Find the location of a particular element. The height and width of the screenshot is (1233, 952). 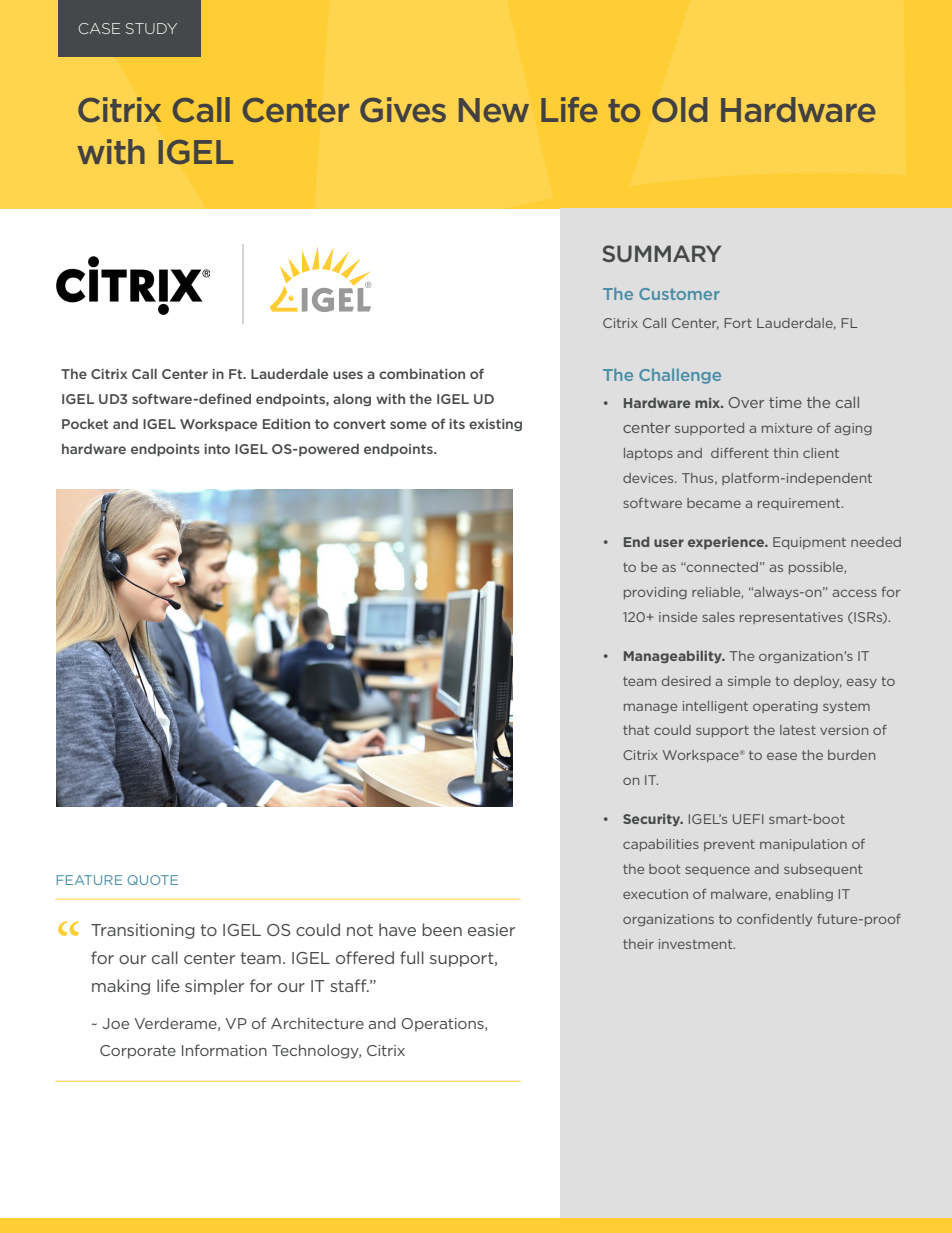

into is located at coordinates (217, 449).
